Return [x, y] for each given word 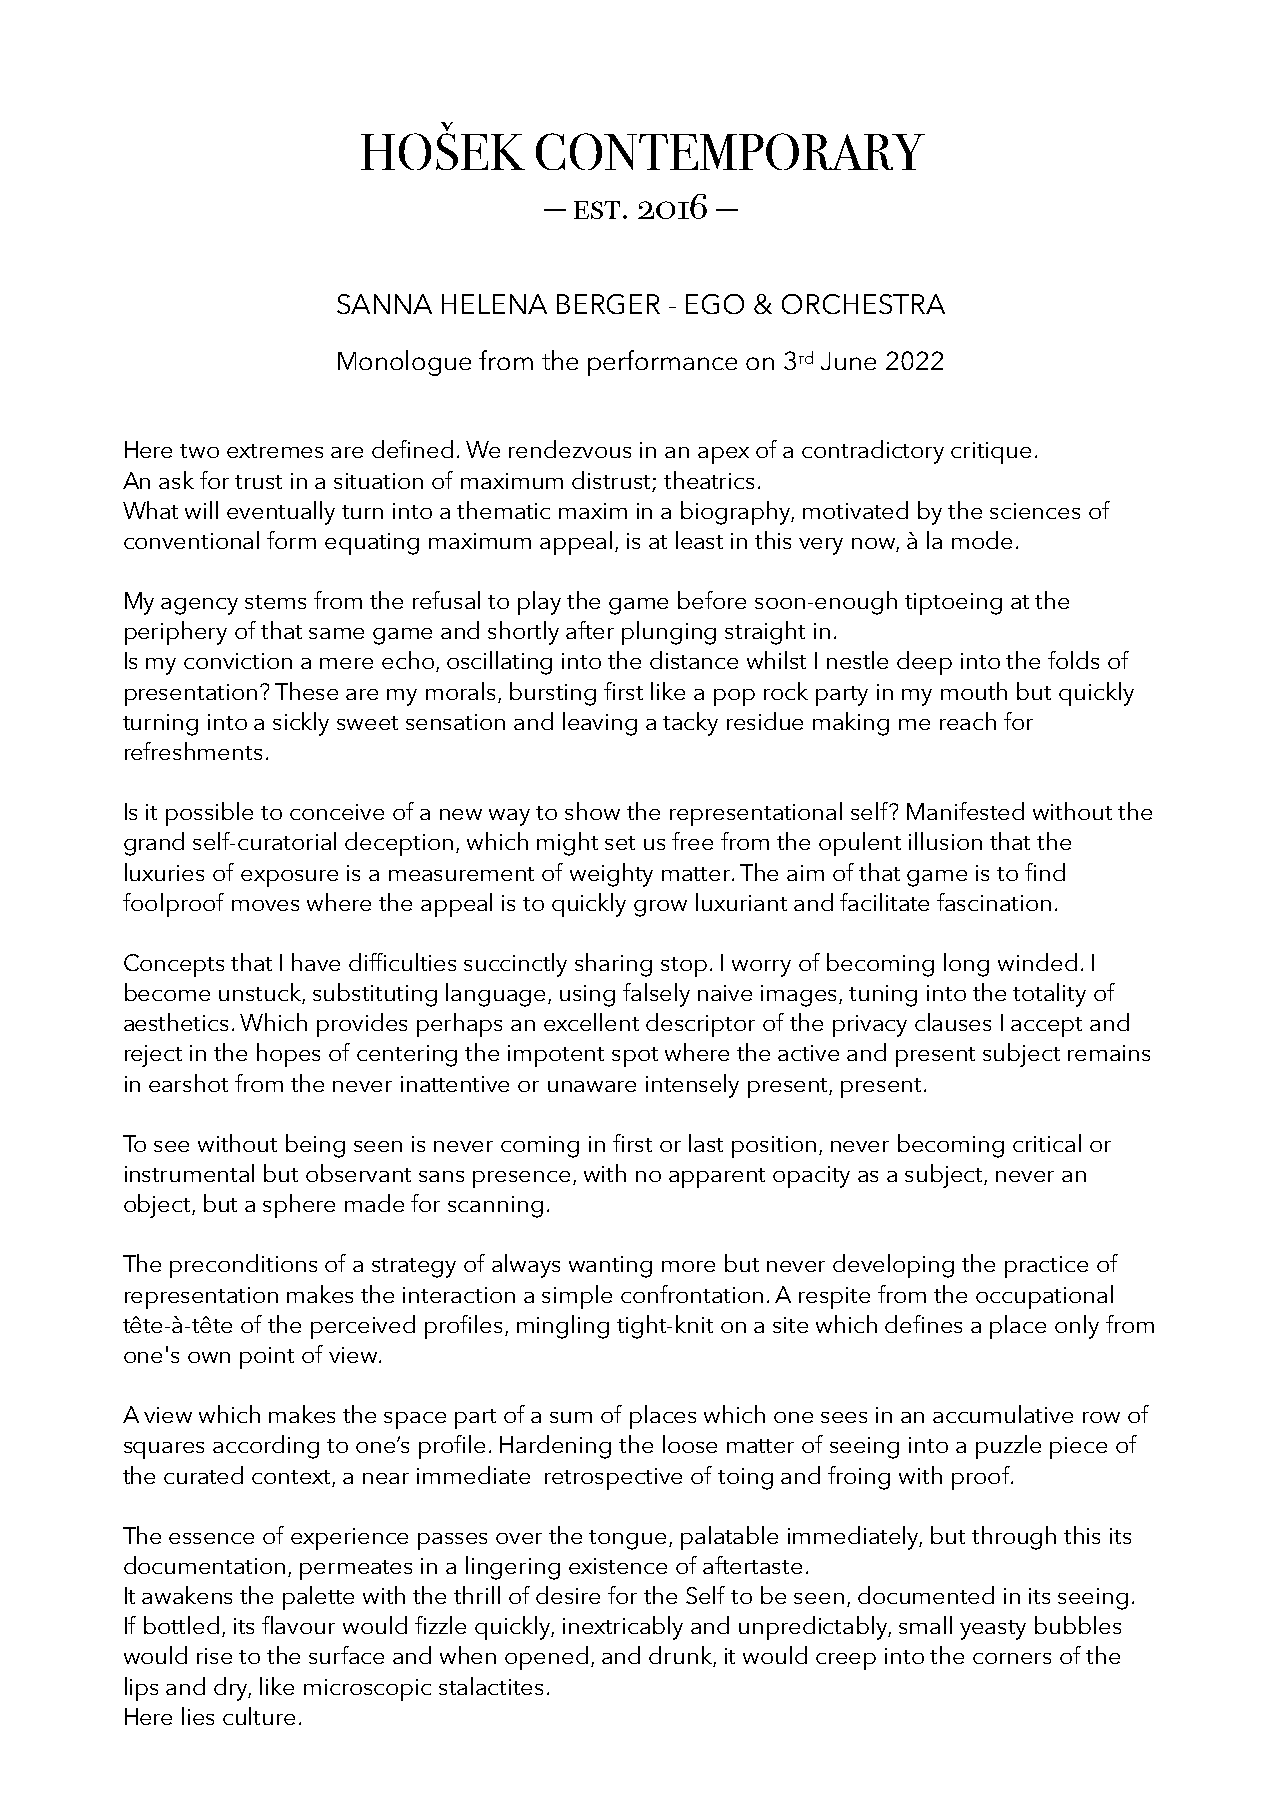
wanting [610, 1267]
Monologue [404, 363]
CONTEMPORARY [730, 151]
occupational [1044, 1297]
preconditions [243, 1266]
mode [982, 540]
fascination [994, 902]
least [699, 540]
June [848, 361]
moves [265, 905]
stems [275, 602]
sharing [613, 965]
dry [232, 1689]
